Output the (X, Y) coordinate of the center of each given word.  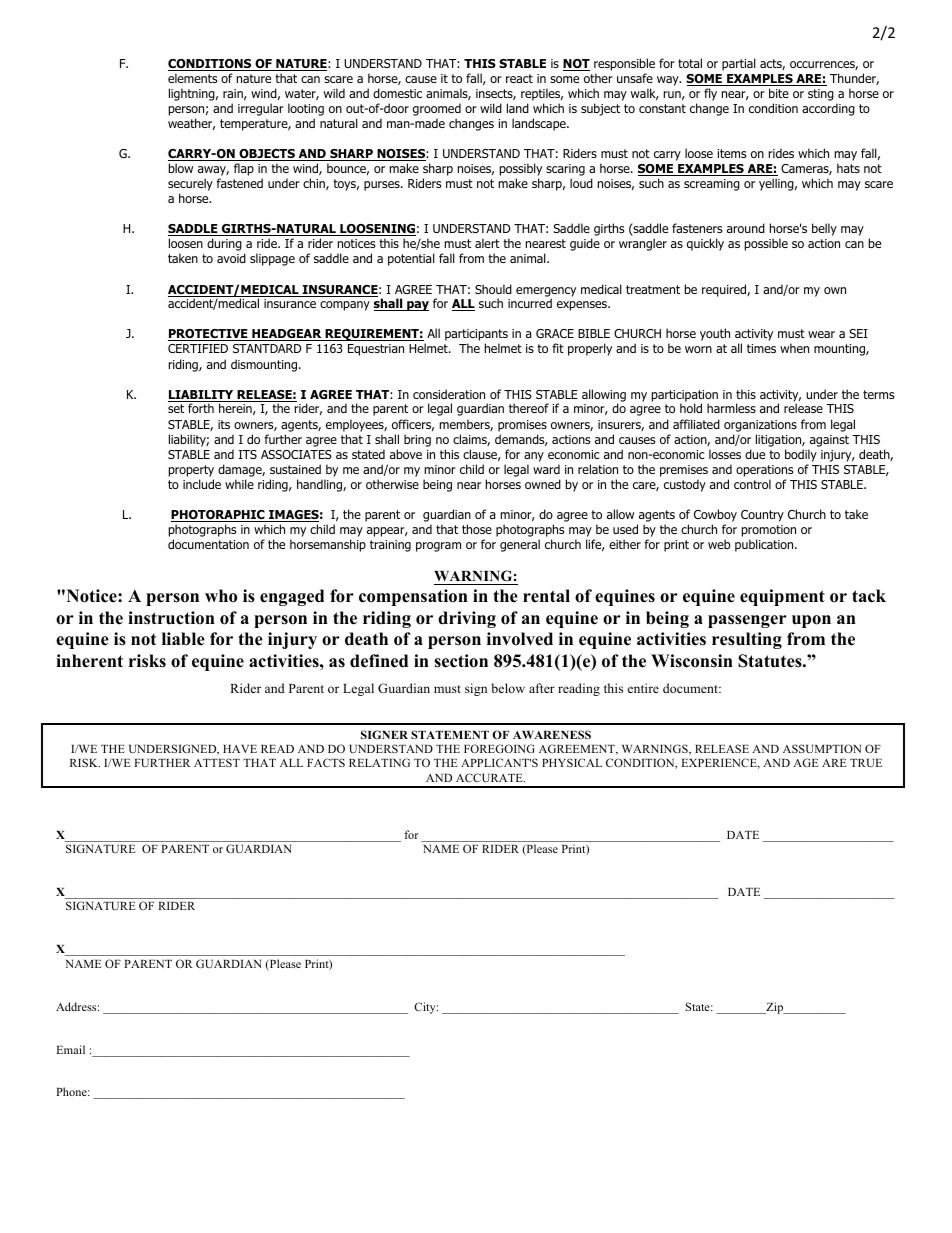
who (221, 596)
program (438, 547)
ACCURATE (490, 777)
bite (779, 93)
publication (765, 545)
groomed (437, 111)
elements (192, 78)
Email (70, 1049)
